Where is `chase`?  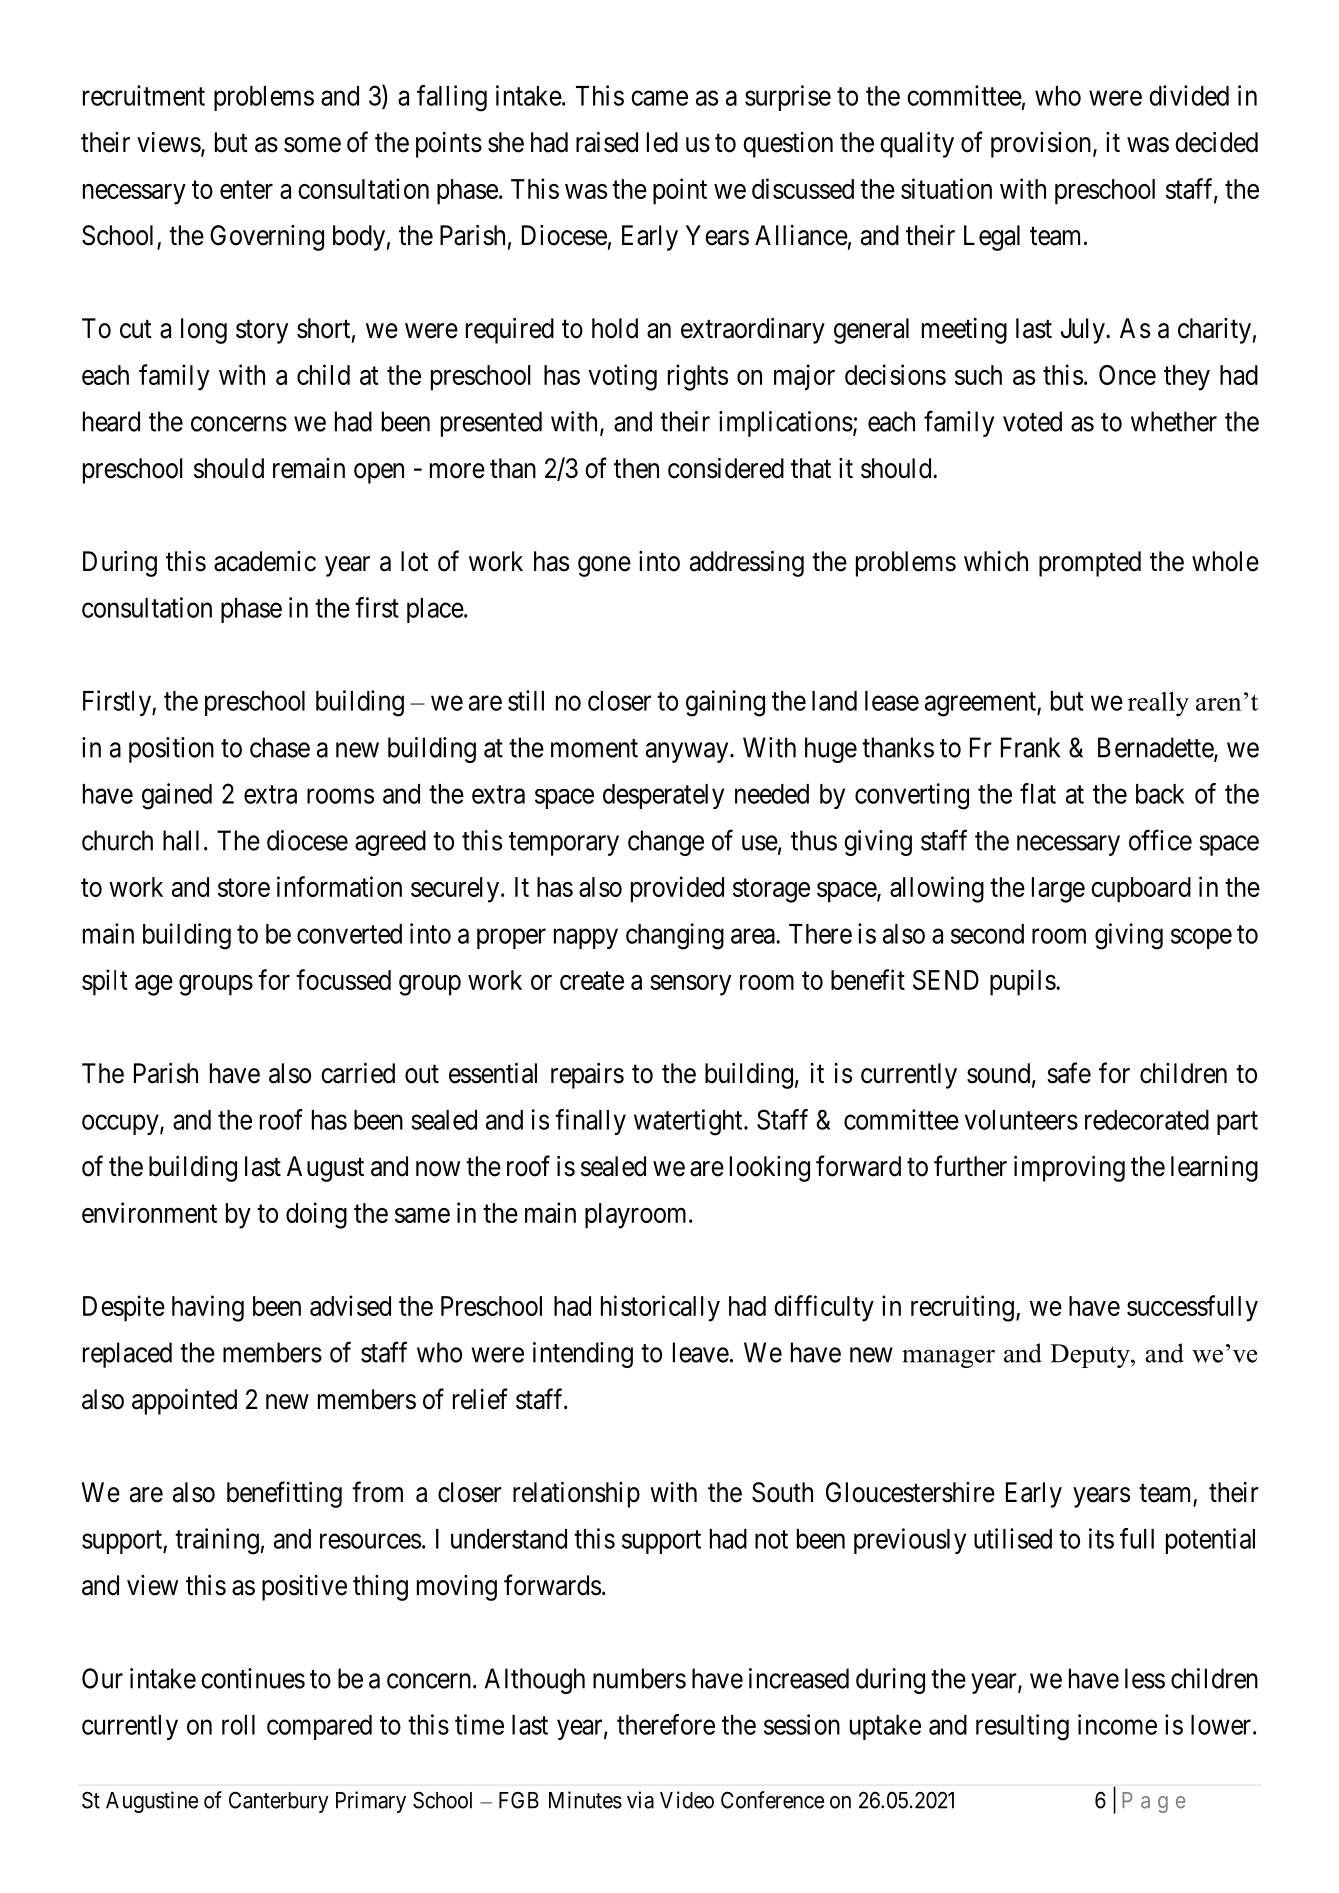
chase is located at coordinates (280, 747).
